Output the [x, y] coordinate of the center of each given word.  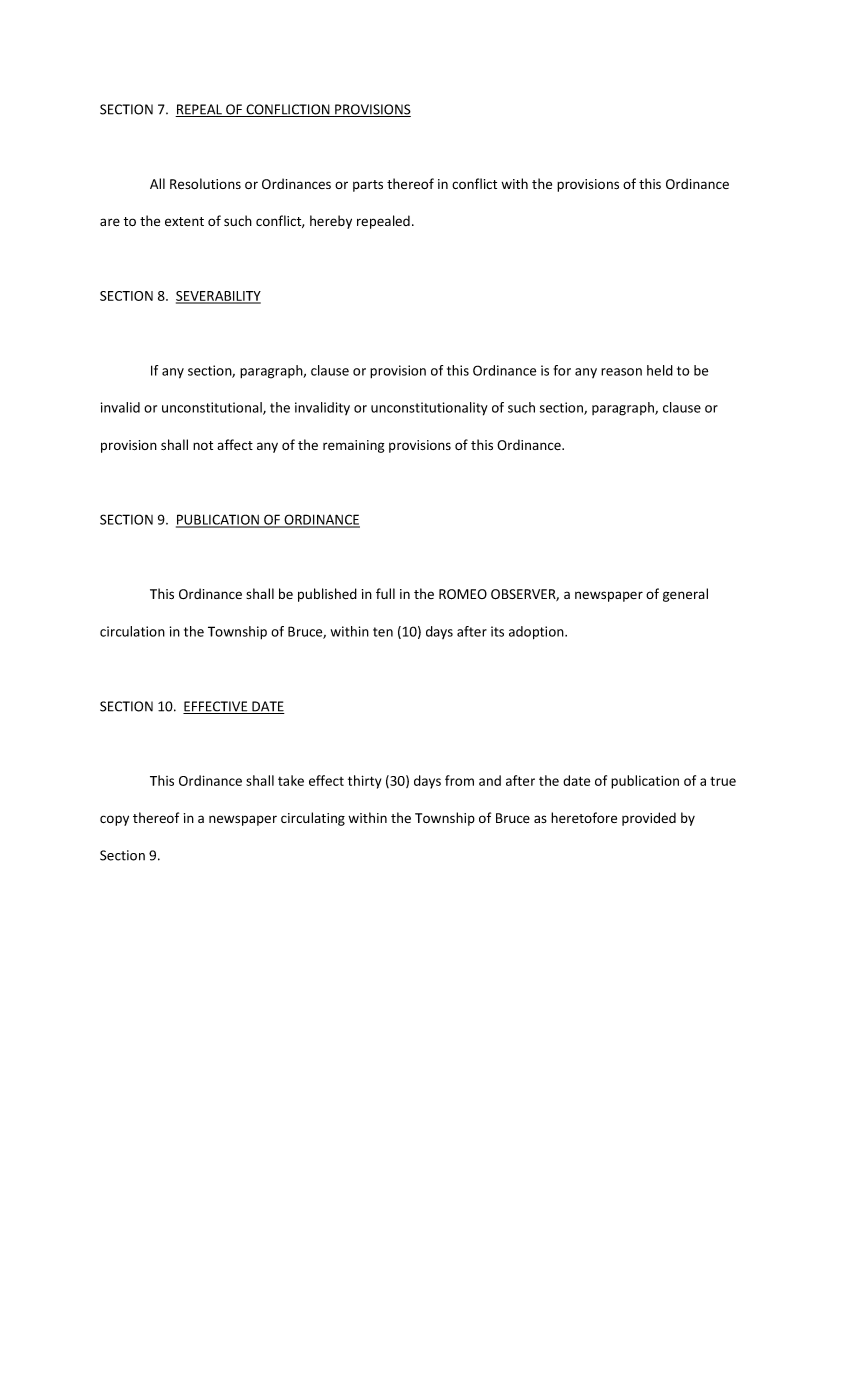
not [203, 445]
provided [649, 819]
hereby [331, 222]
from [459, 780]
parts [368, 186]
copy [114, 820]
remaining [354, 446]
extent [184, 222]
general [685, 595]
